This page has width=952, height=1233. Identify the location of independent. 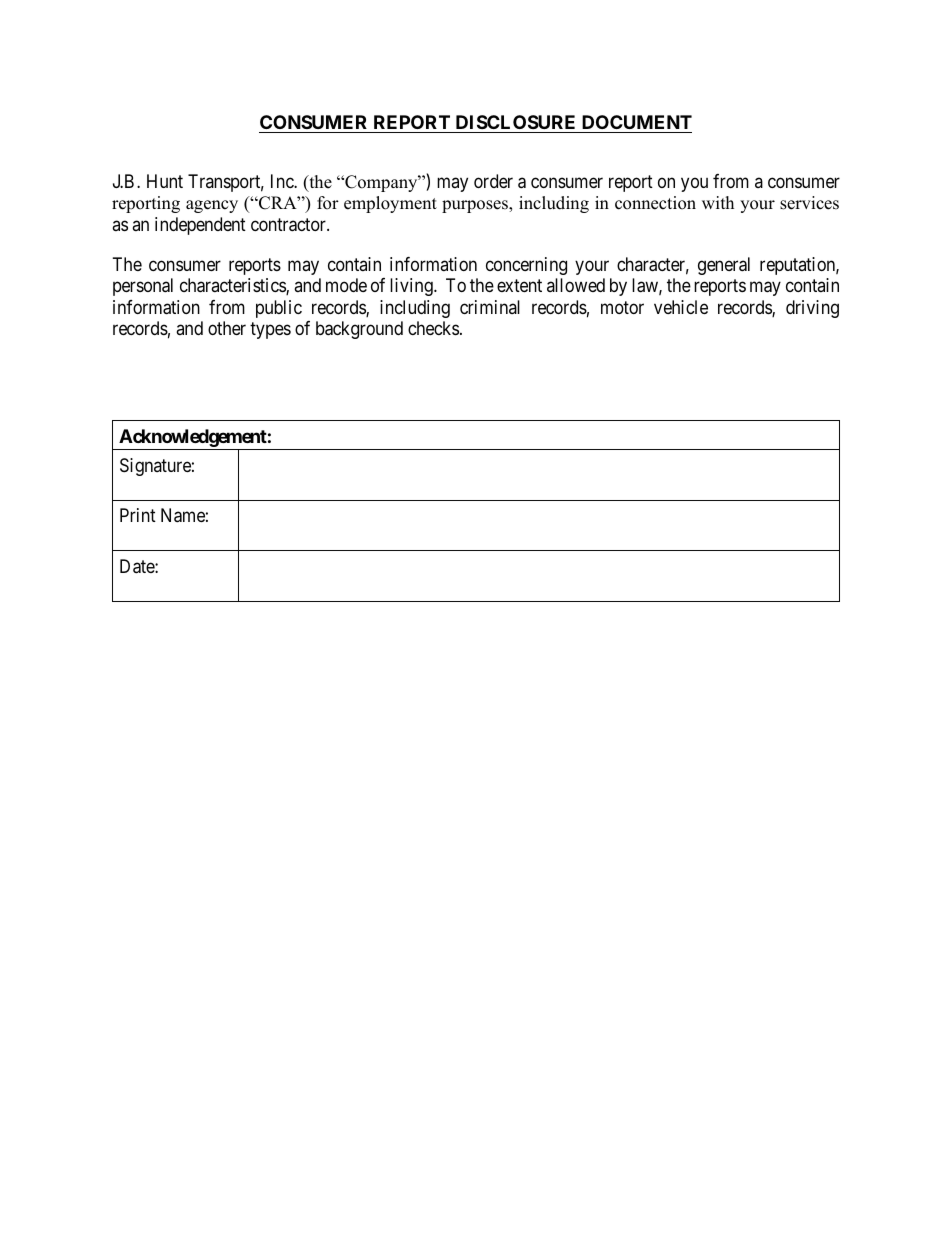
(200, 226).
